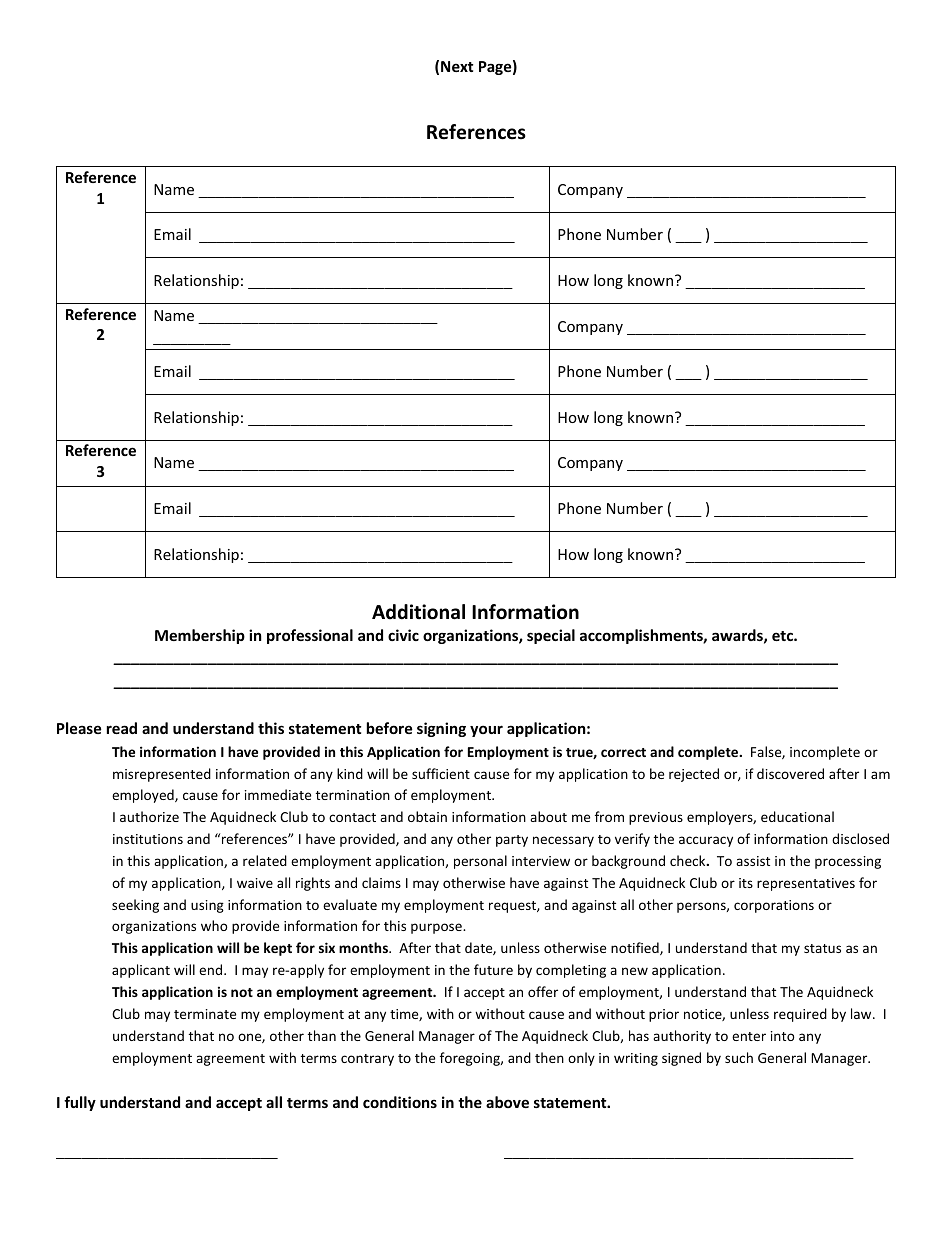  I want to click on terminate, so click(205, 1014).
